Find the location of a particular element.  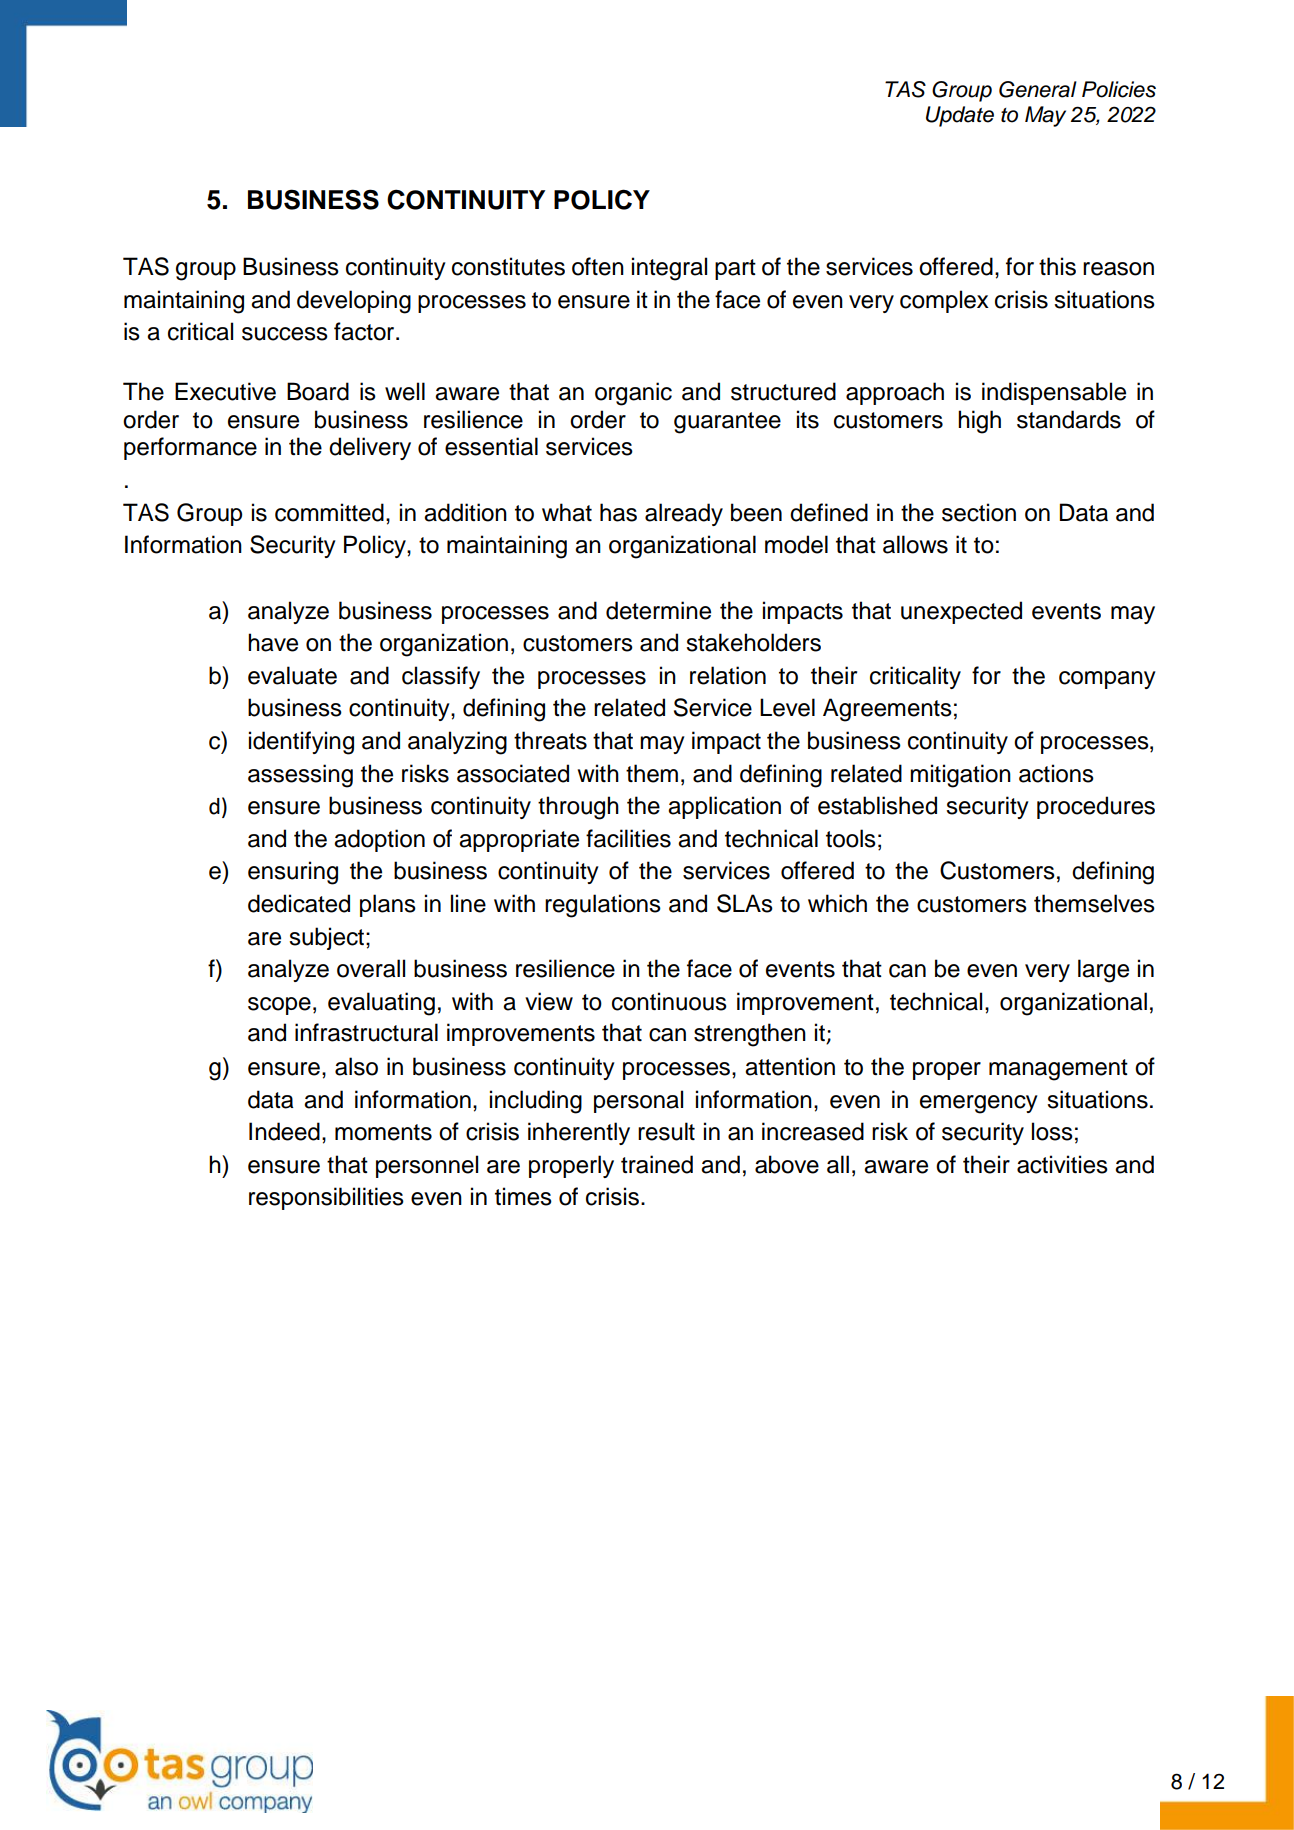

have is located at coordinates (273, 642).
